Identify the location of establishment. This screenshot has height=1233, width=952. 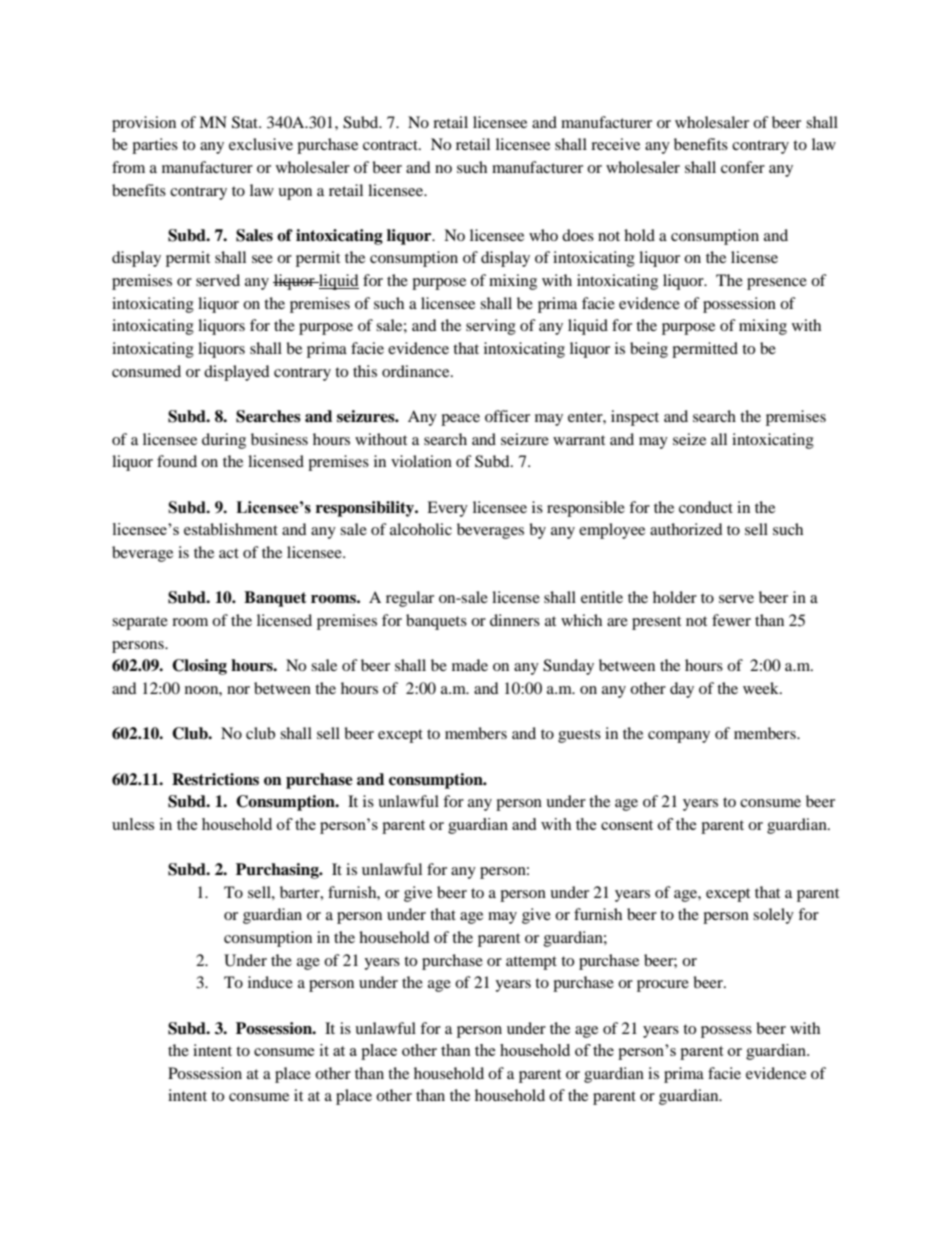
(231, 529).
